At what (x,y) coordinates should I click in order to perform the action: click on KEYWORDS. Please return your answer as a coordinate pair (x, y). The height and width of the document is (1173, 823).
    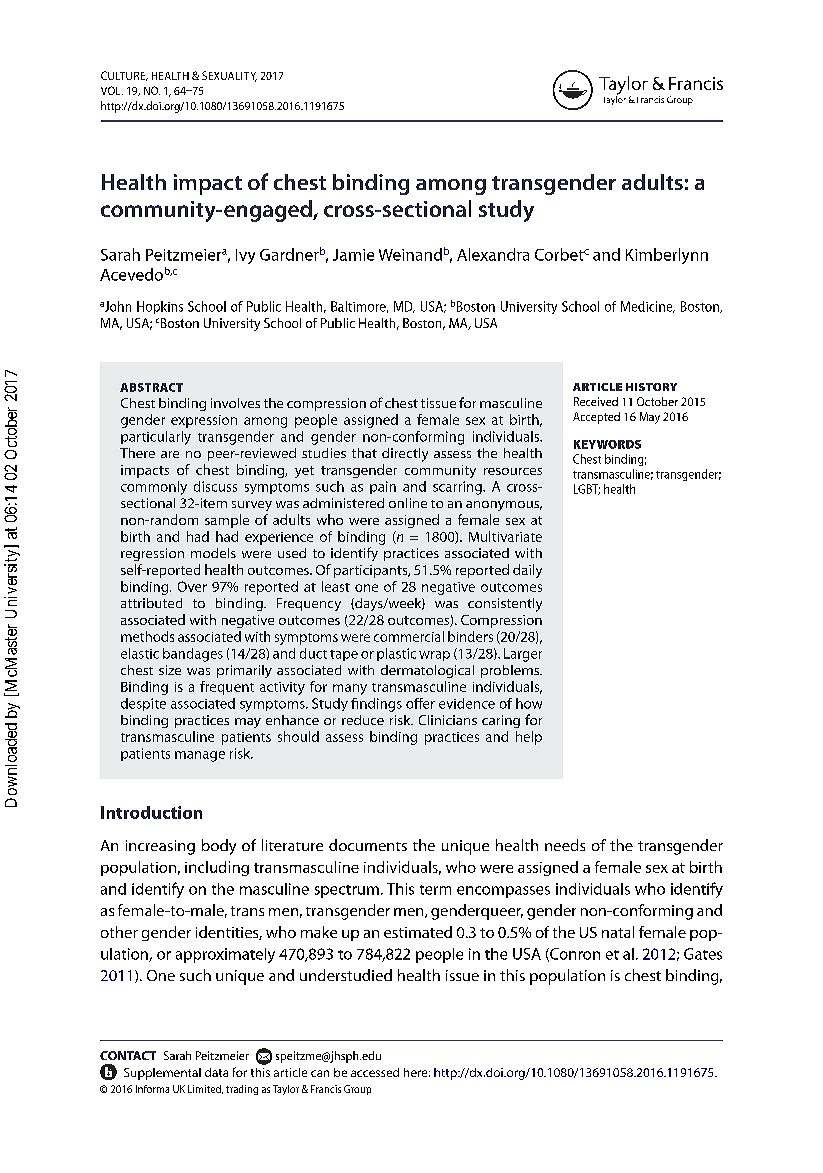
    Looking at the image, I should click on (607, 444).
